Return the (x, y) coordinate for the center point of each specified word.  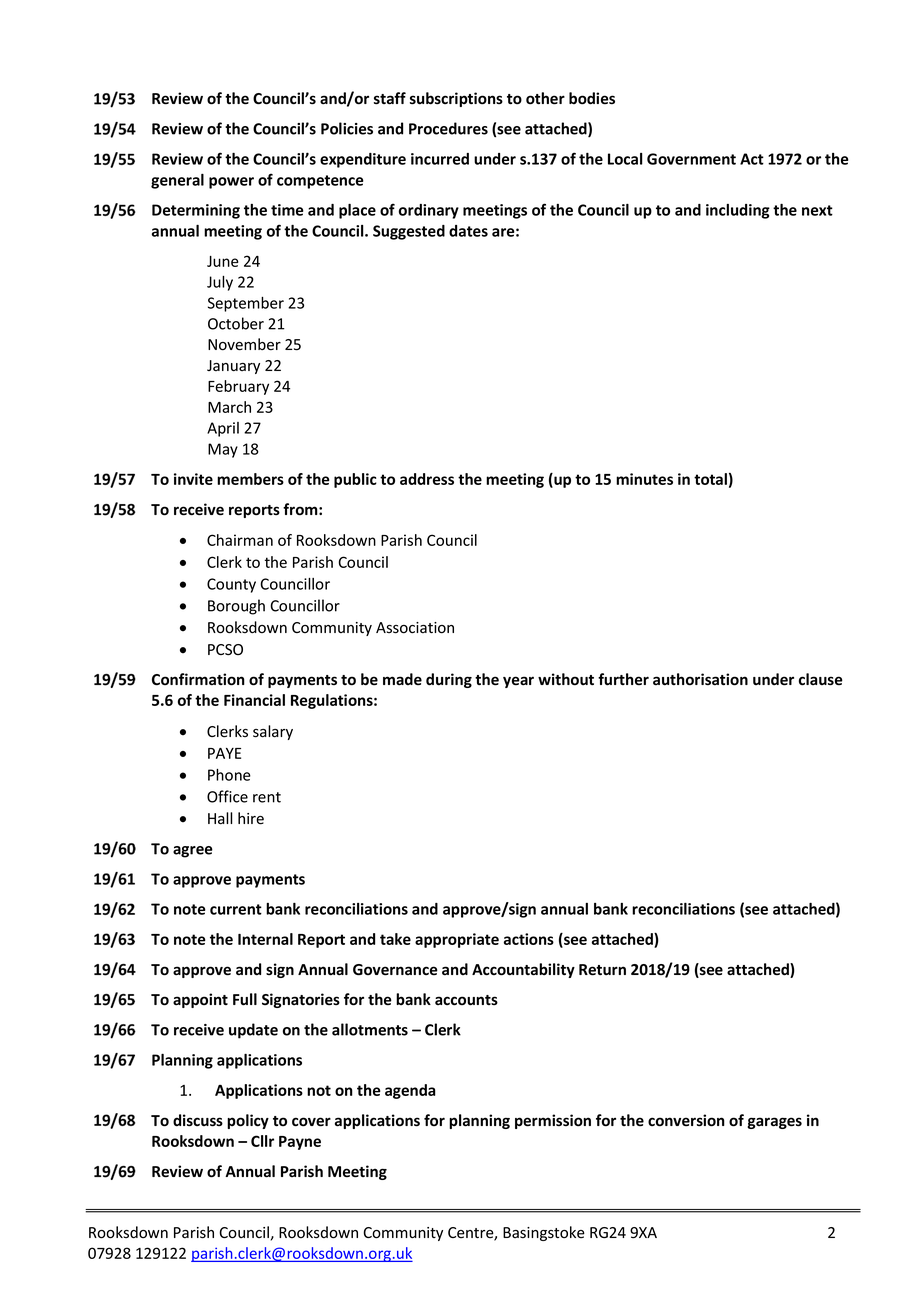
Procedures (448, 128)
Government (691, 159)
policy (248, 1121)
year (518, 682)
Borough (236, 607)
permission (553, 1121)
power (231, 183)
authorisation (700, 679)
